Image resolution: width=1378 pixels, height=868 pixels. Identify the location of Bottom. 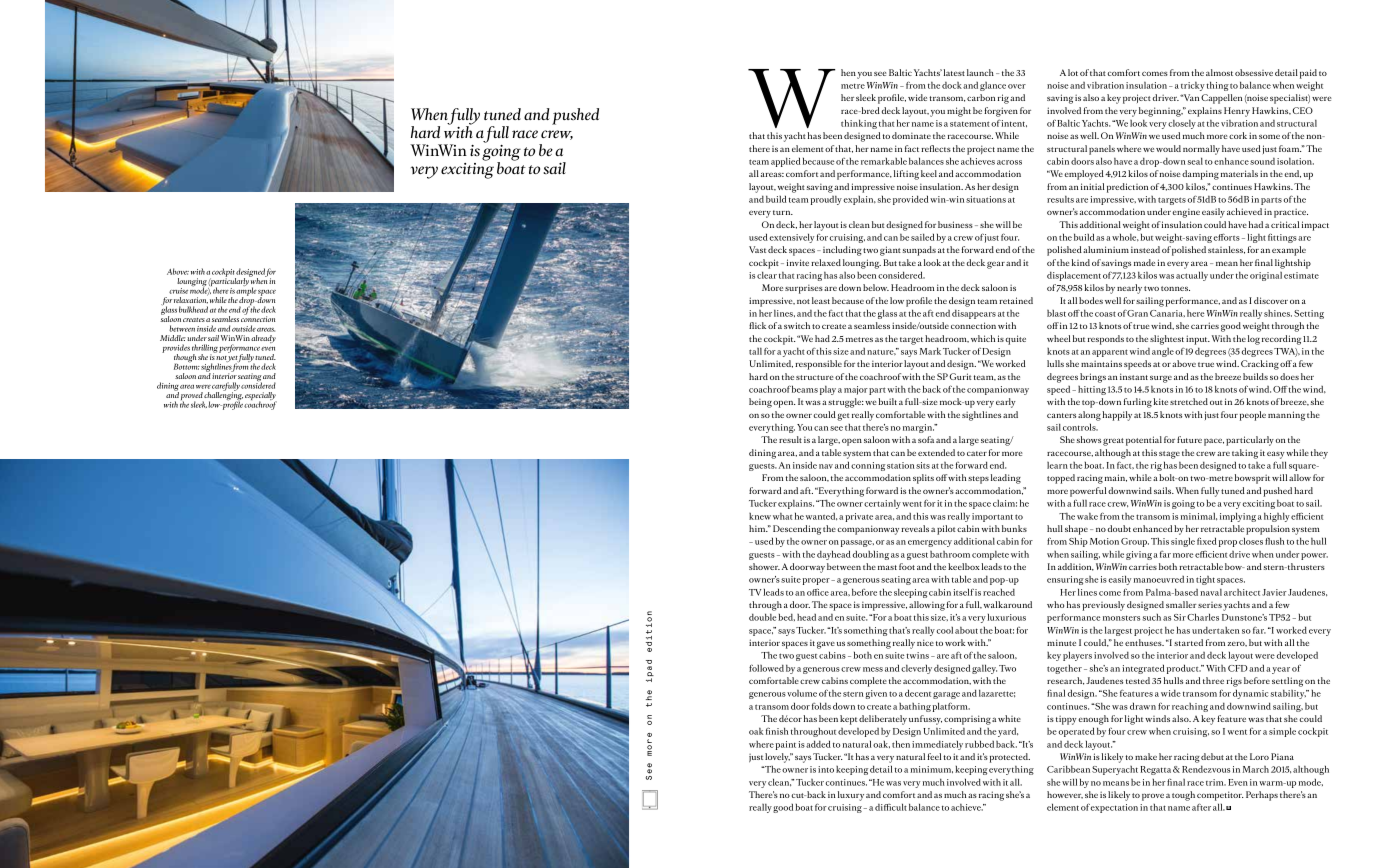
(187, 365).
